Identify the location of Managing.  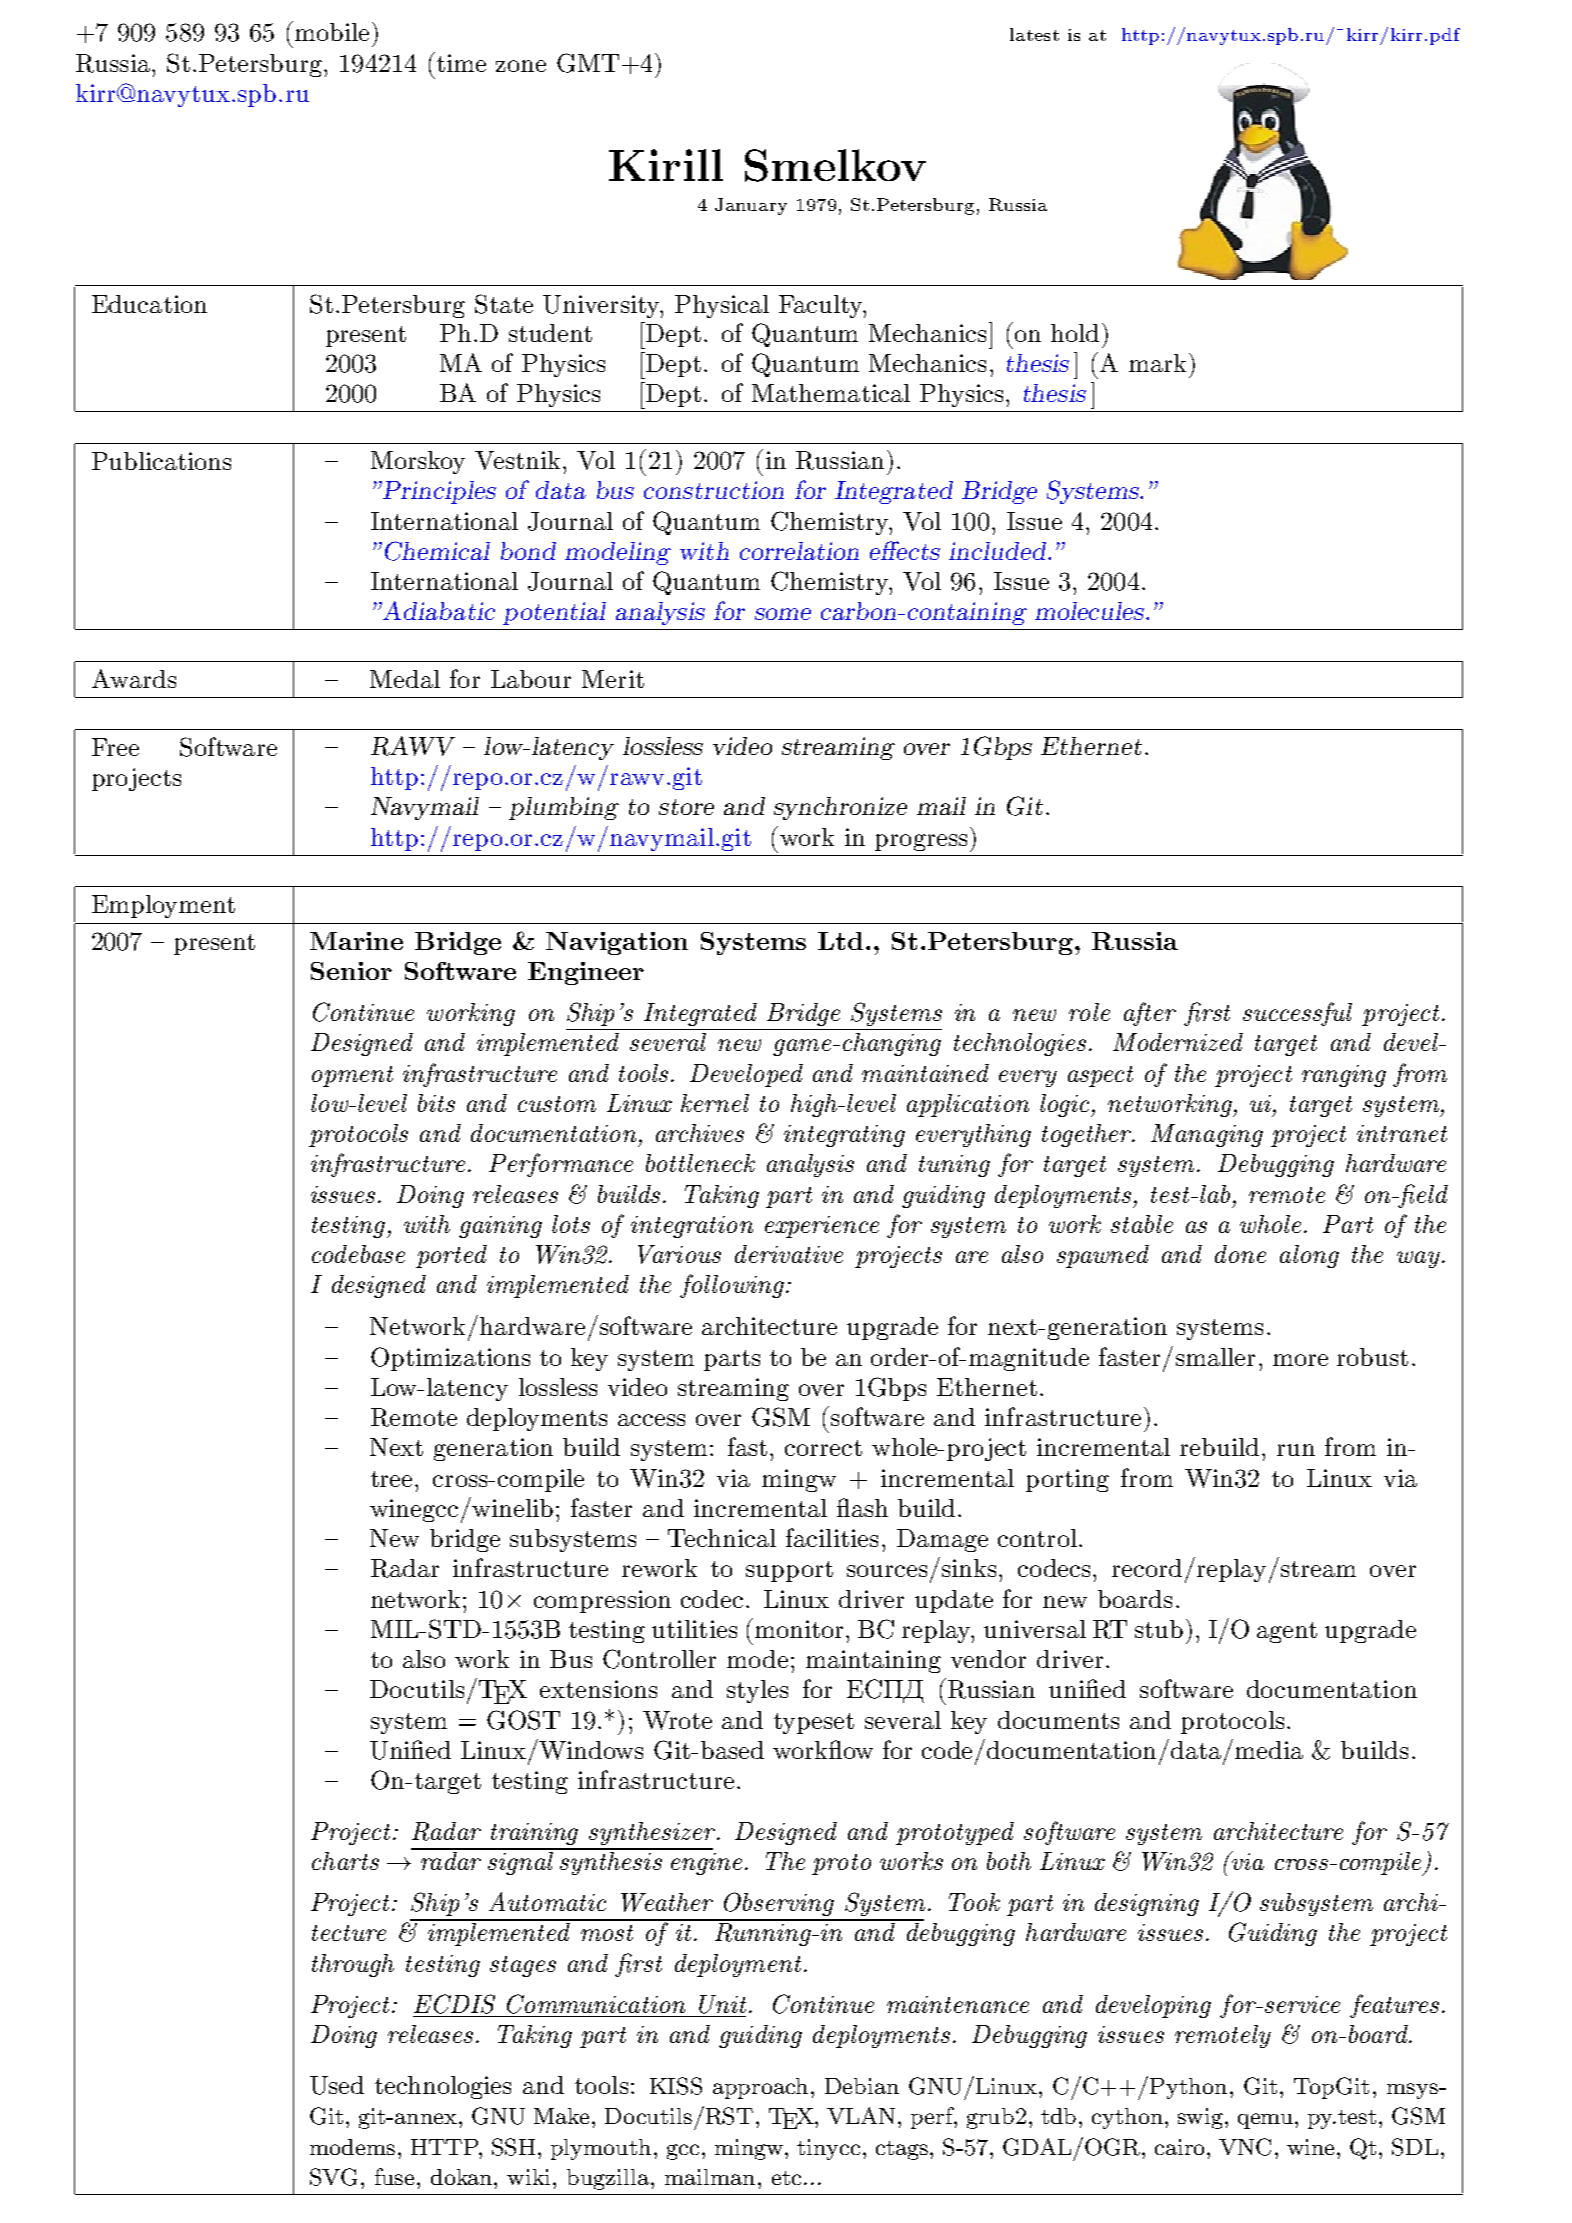
(1207, 1135).
